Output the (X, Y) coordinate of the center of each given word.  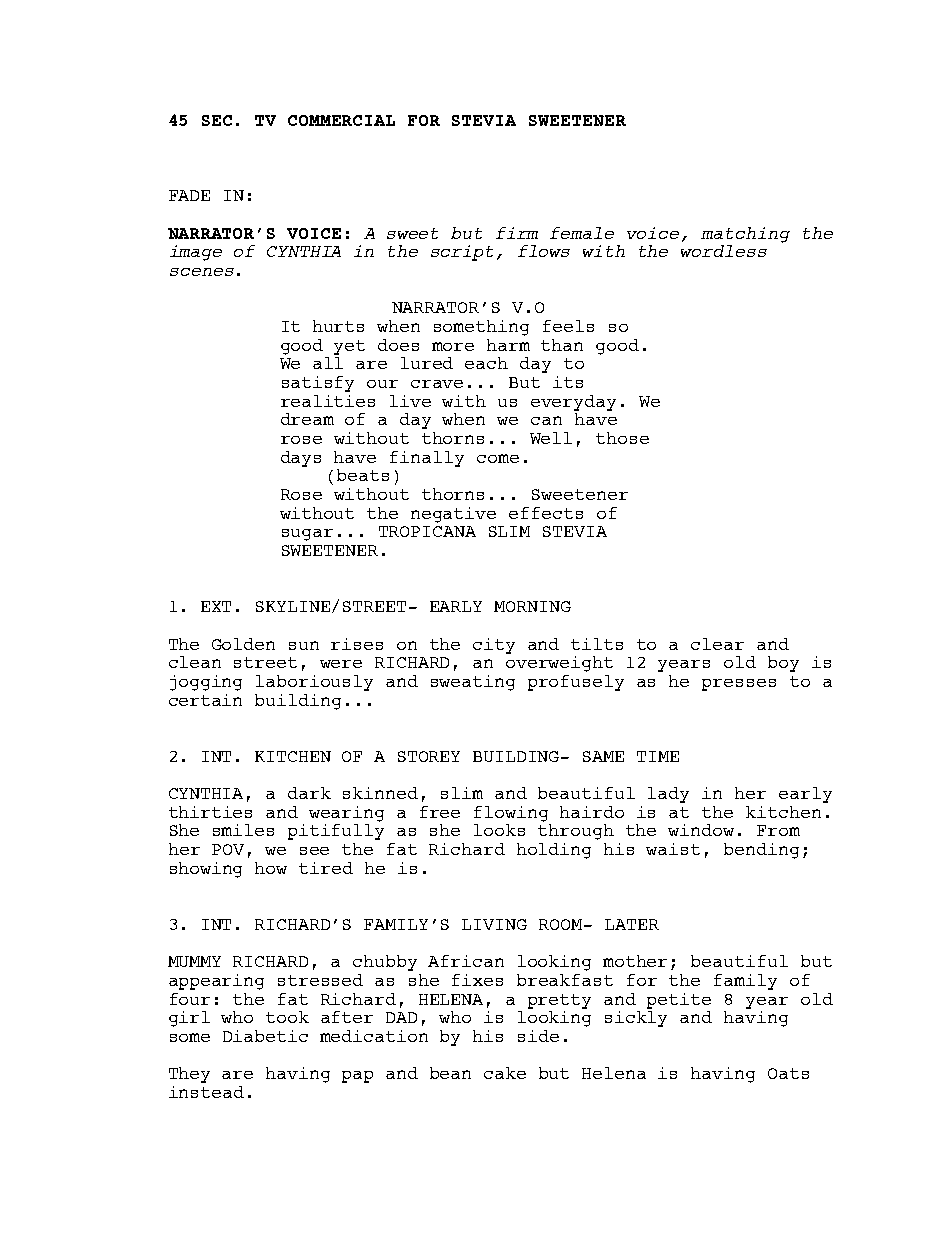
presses (739, 685)
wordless (724, 251)
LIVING (494, 924)
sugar (307, 535)
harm (508, 345)
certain (205, 700)
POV (228, 849)
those (622, 438)
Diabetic (265, 1036)
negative (453, 515)
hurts (338, 326)
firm (517, 233)
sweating (473, 683)
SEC (217, 120)
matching (745, 235)
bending (761, 851)
